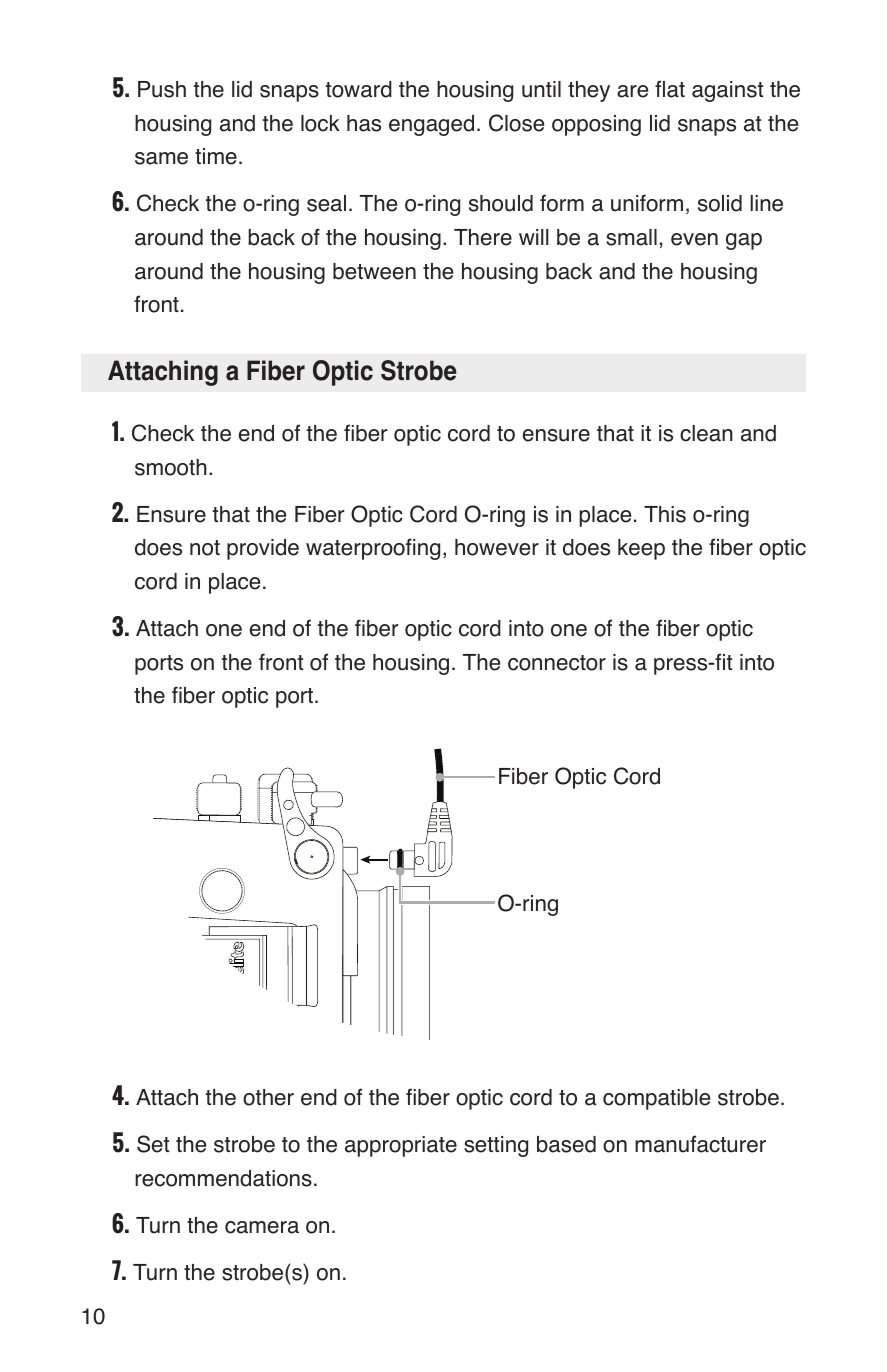 Image resolution: width=887 pixels, height=1372 pixels. What do you see at coordinates (268, 1097) in the document?
I see `other` at bounding box center [268, 1097].
